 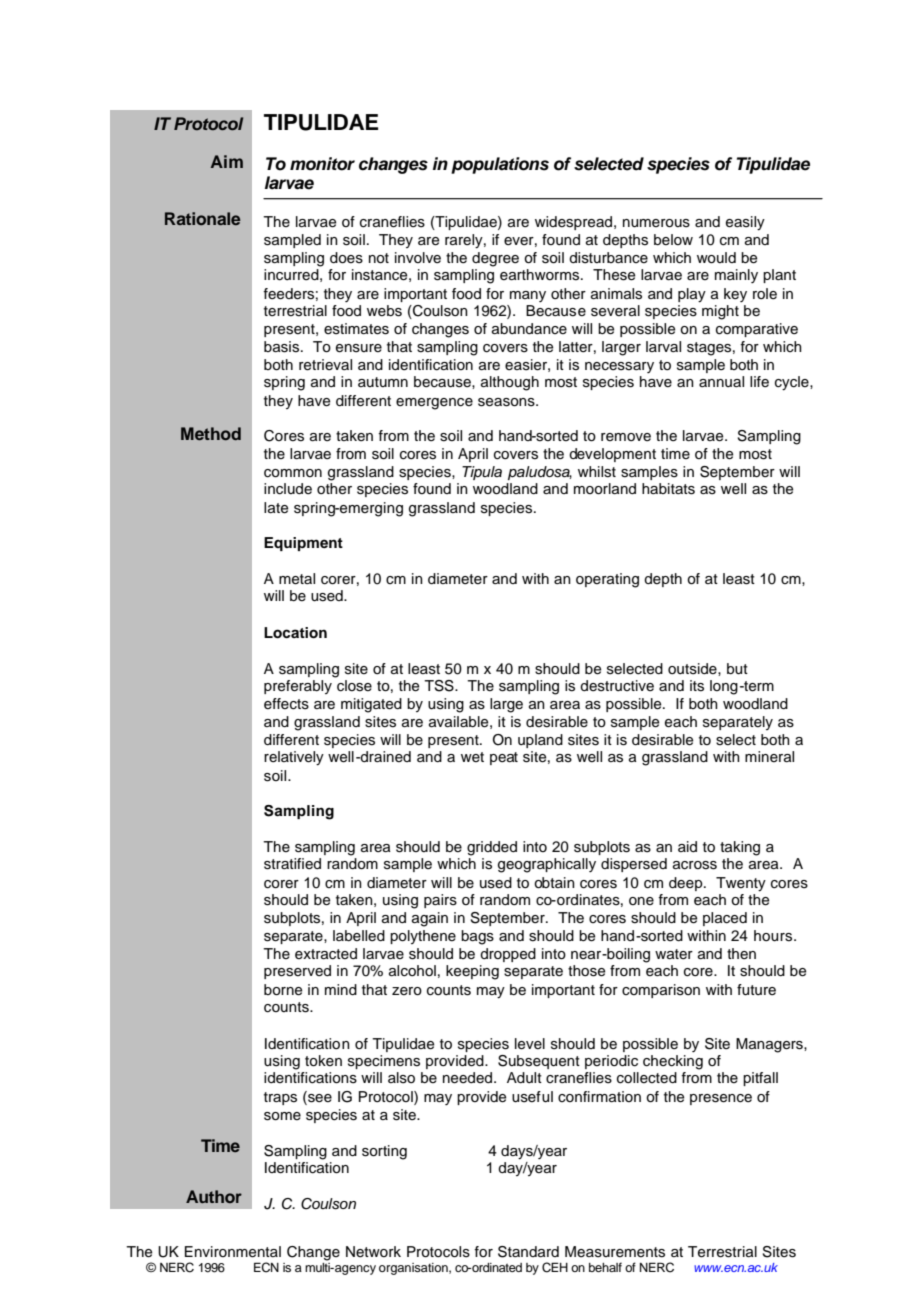 I want to click on Environmental, so click(x=233, y=1252).
